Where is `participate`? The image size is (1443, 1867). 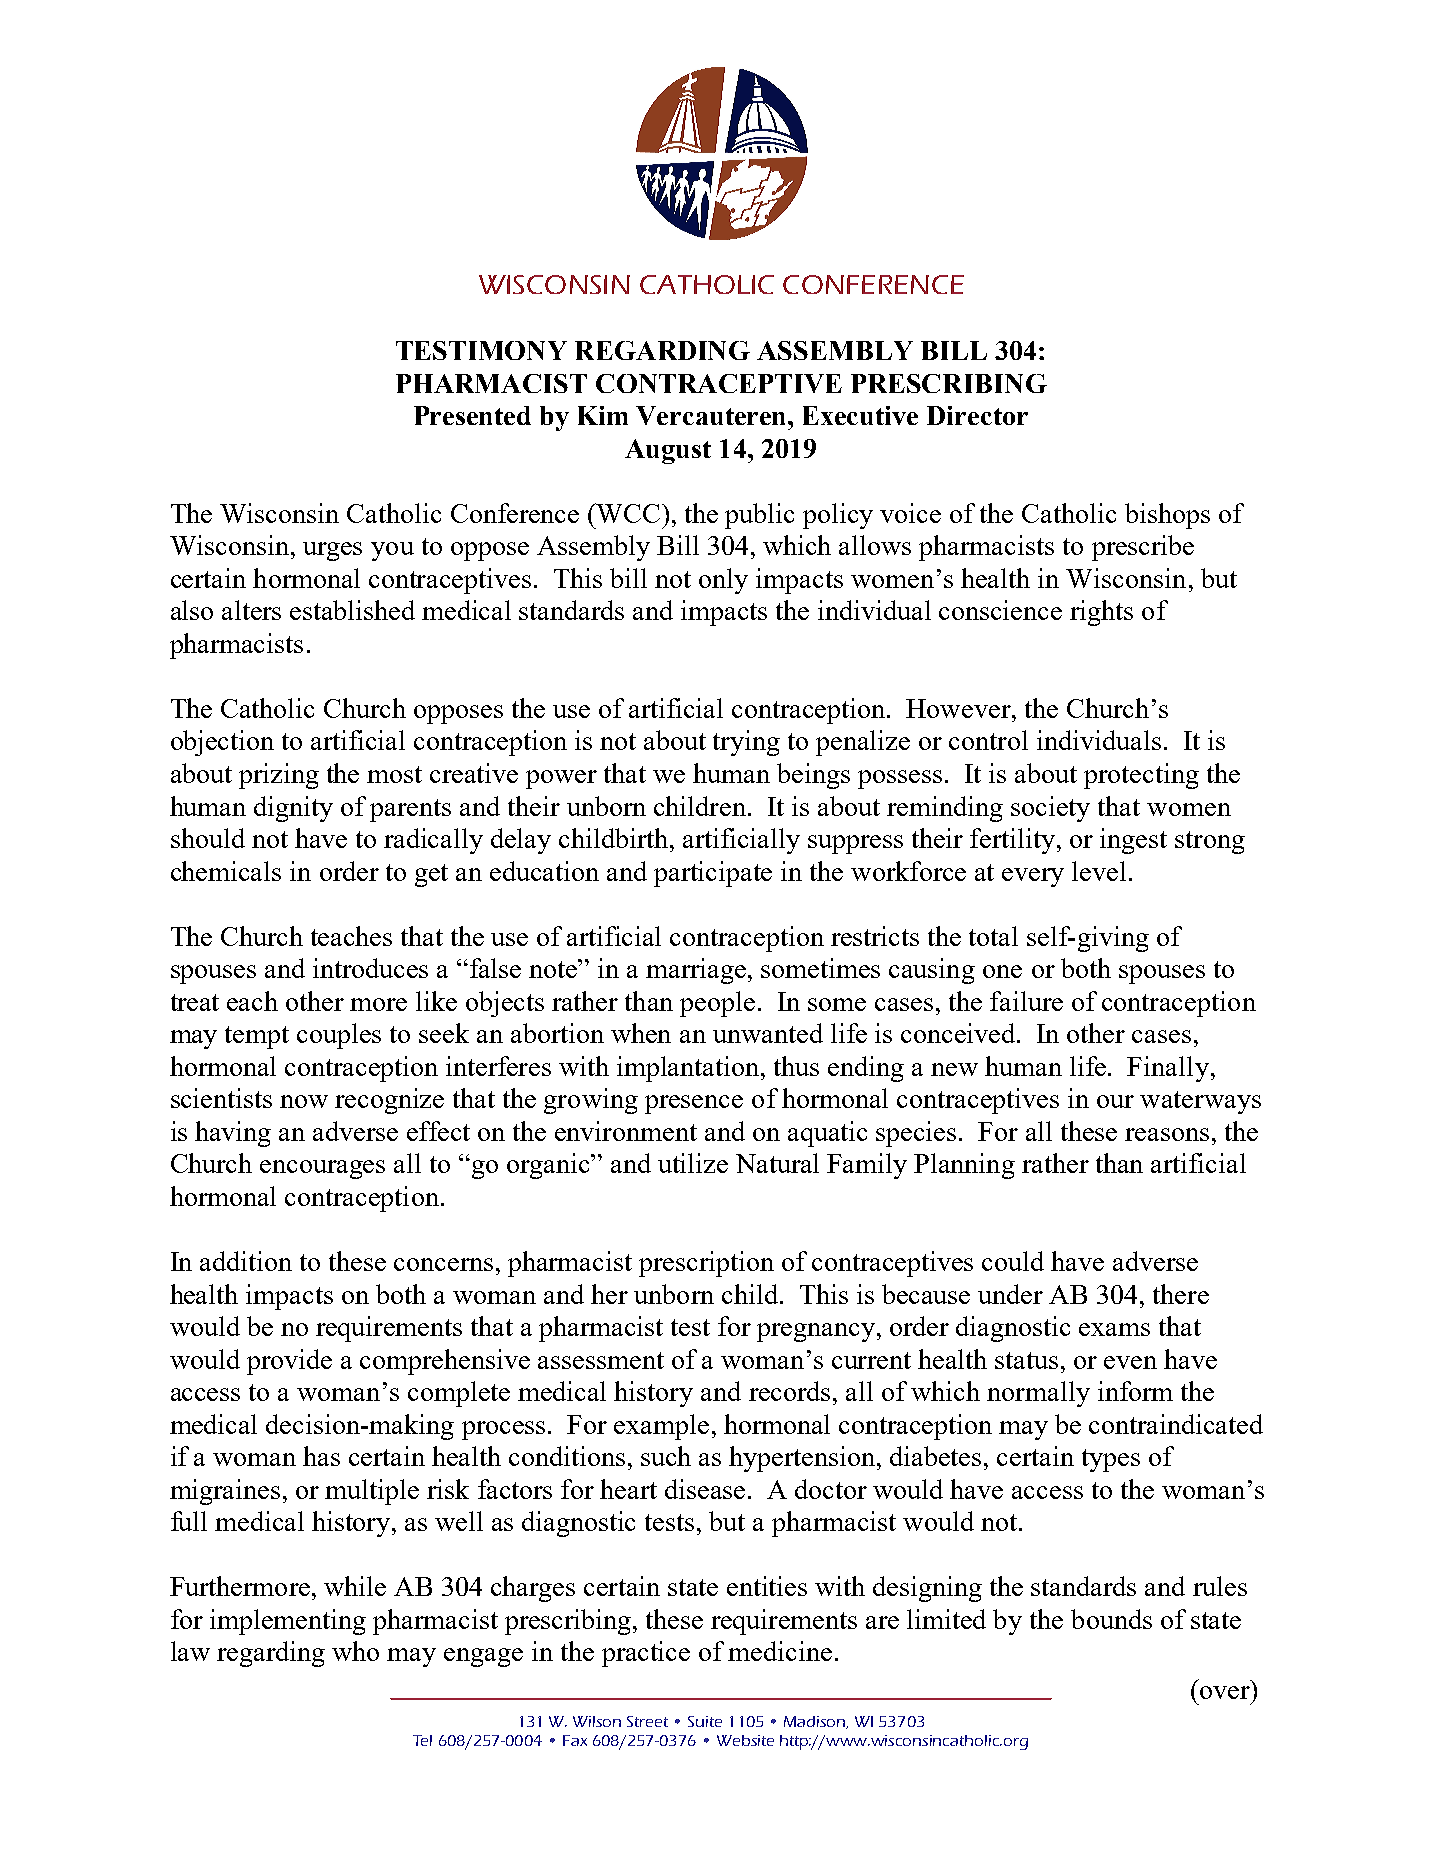
participate is located at coordinates (713, 874).
